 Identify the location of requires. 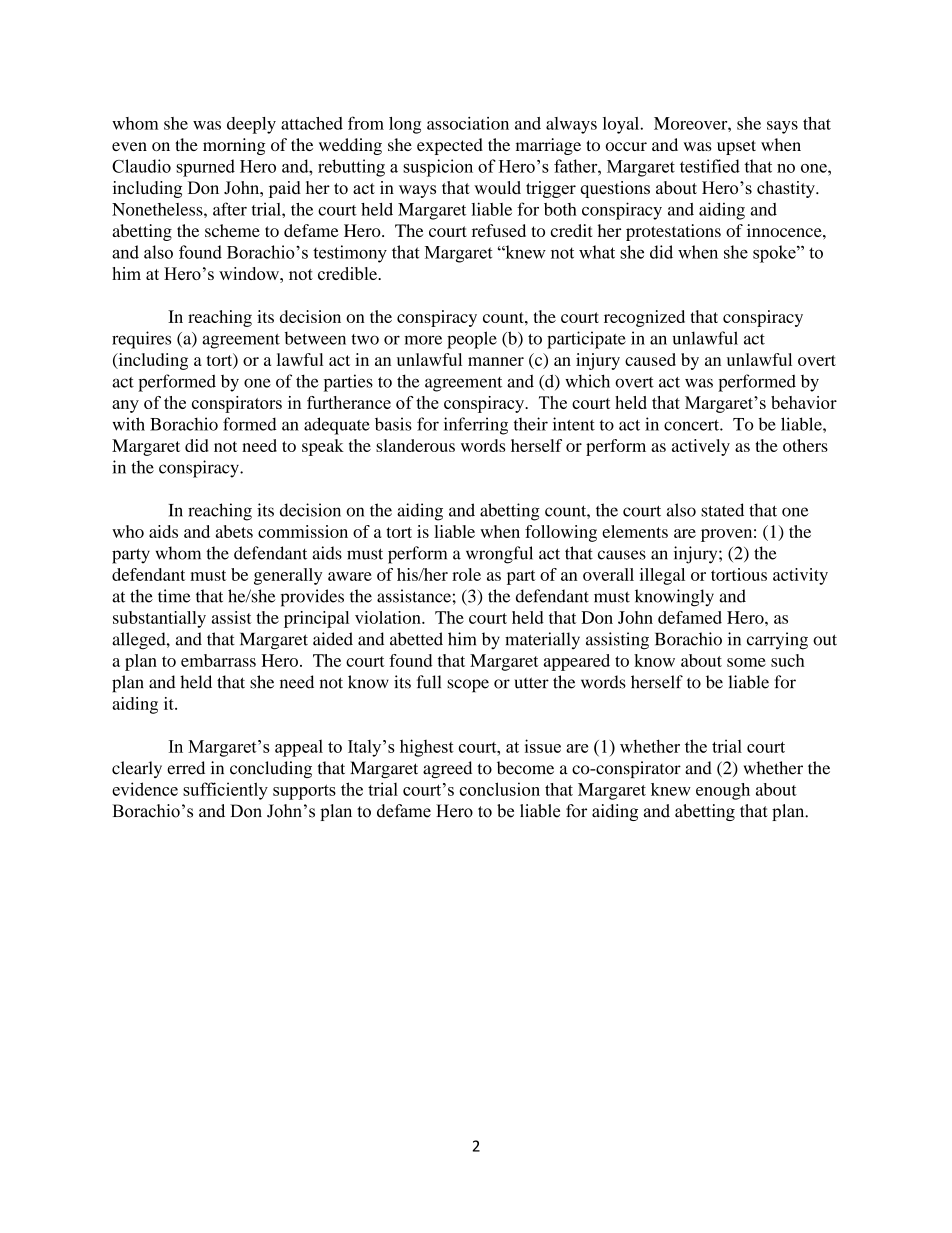
(141, 340).
